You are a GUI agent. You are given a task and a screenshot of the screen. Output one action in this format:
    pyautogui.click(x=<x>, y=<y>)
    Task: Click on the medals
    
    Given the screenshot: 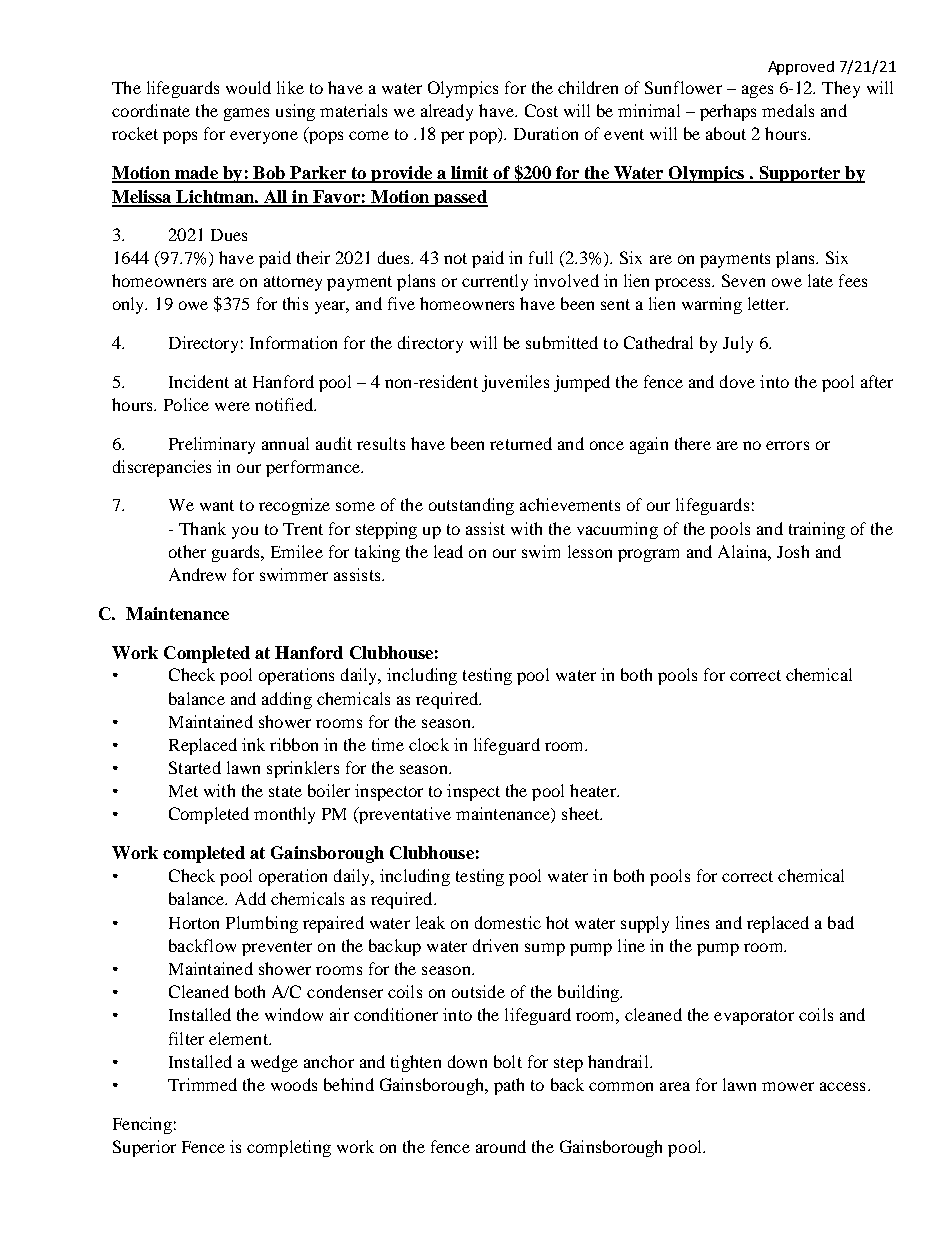 What is the action you would take?
    pyautogui.click(x=788, y=110)
